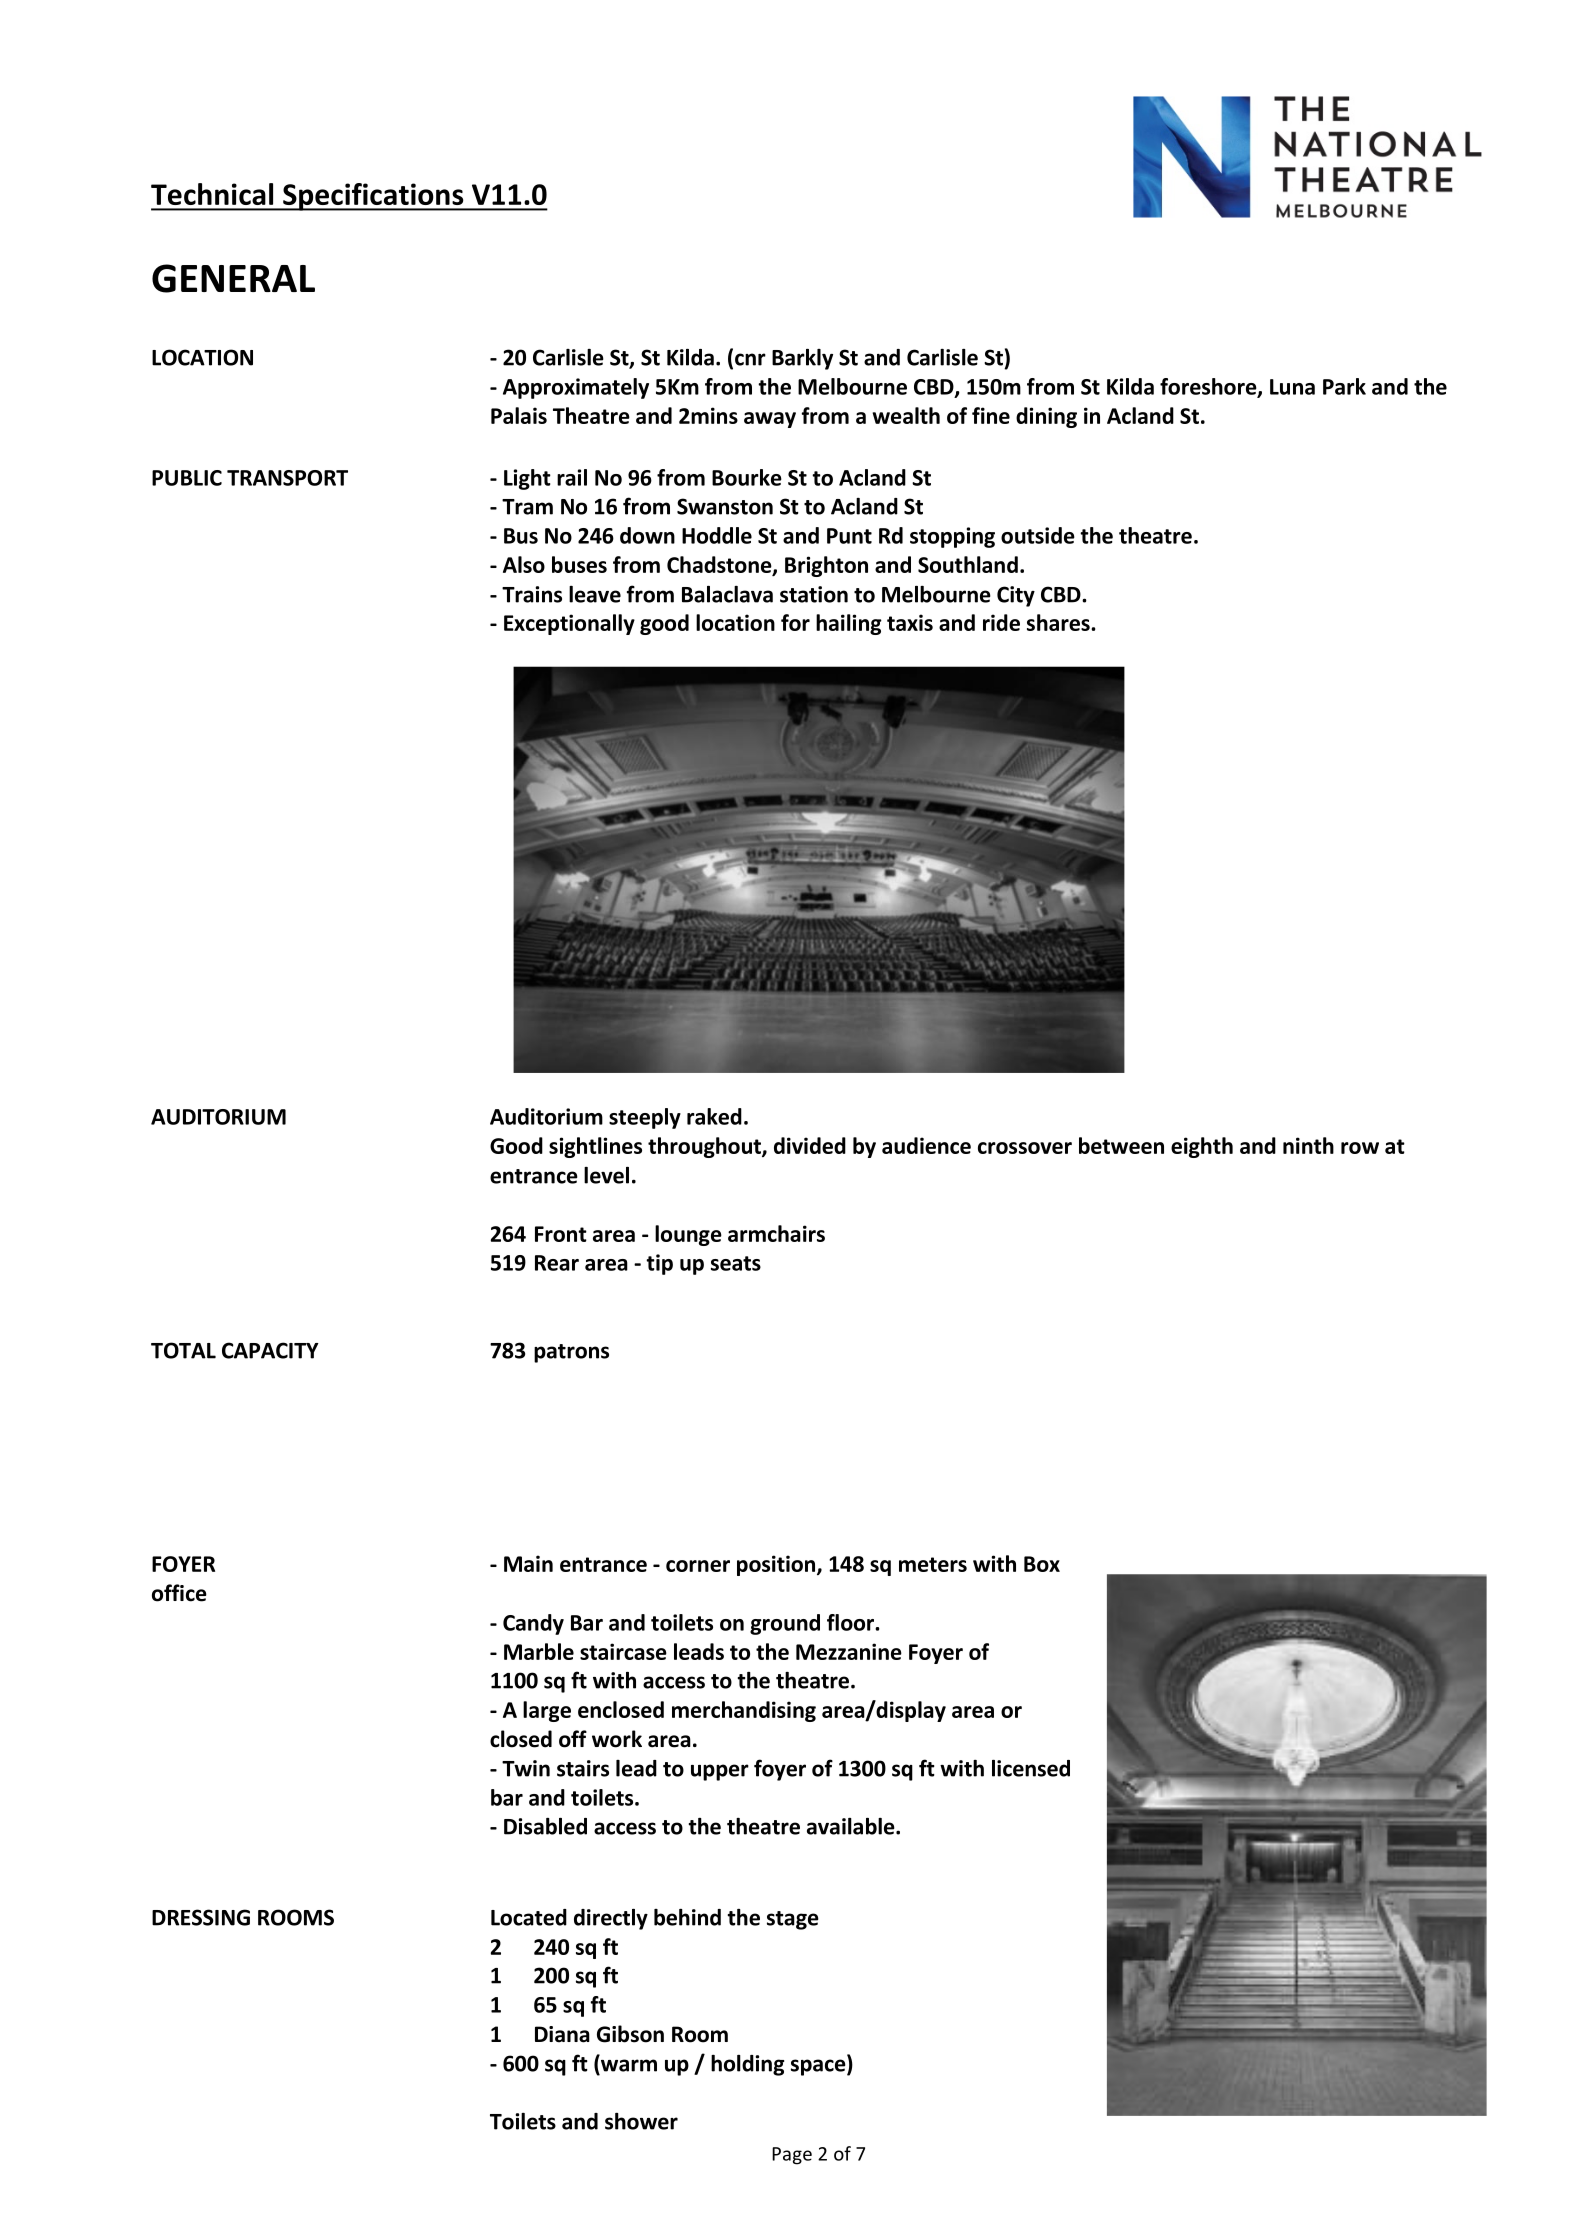 This document has width=1579, height=2235. What do you see at coordinates (1042, 1564) in the document?
I see `Box` at bounding box center [1042, 1564].
